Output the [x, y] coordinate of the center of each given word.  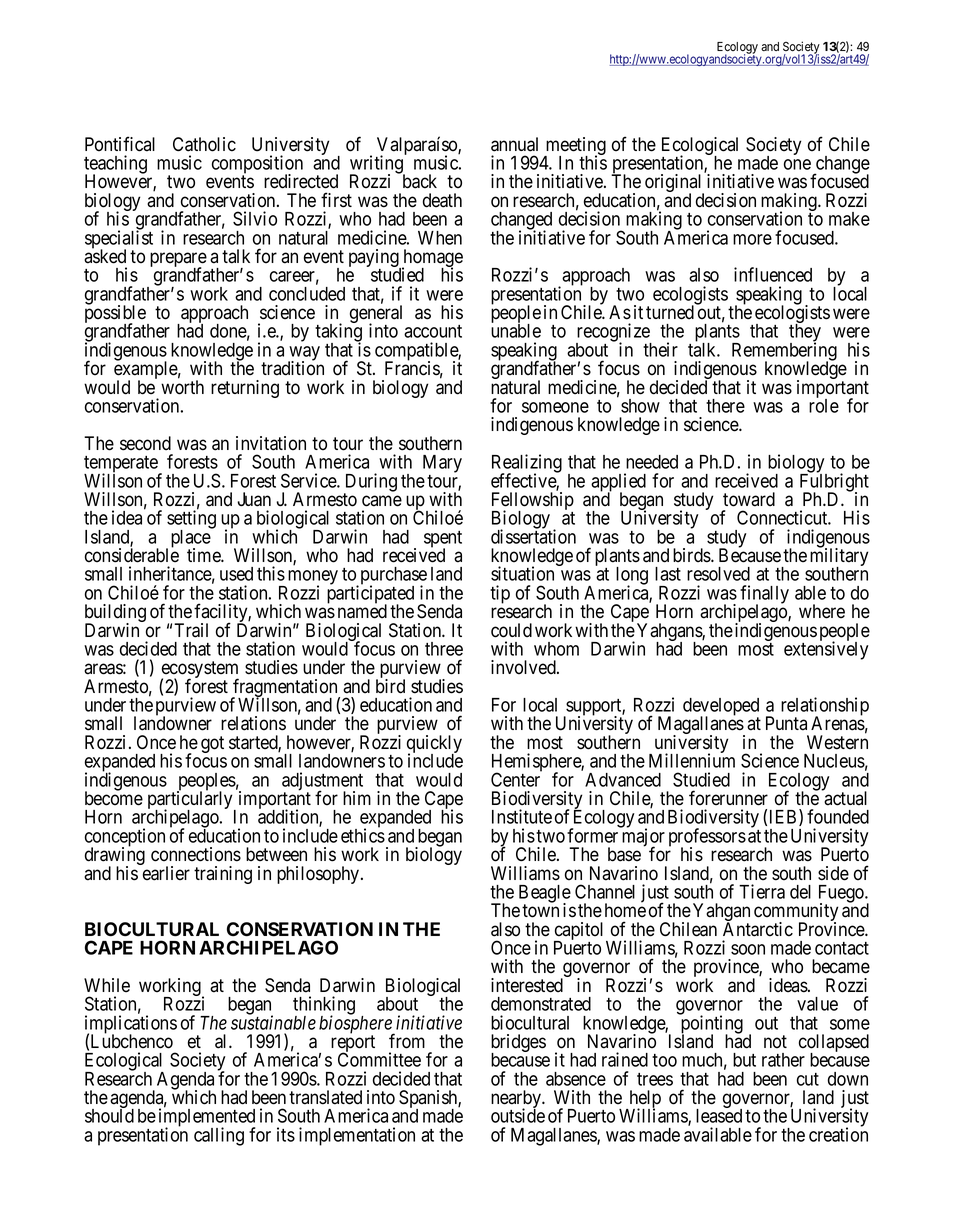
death [442, 200]
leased [719, 1116]
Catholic [204, 144]
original [674, 184]
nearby [517, 1100]
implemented [207, 1118]
